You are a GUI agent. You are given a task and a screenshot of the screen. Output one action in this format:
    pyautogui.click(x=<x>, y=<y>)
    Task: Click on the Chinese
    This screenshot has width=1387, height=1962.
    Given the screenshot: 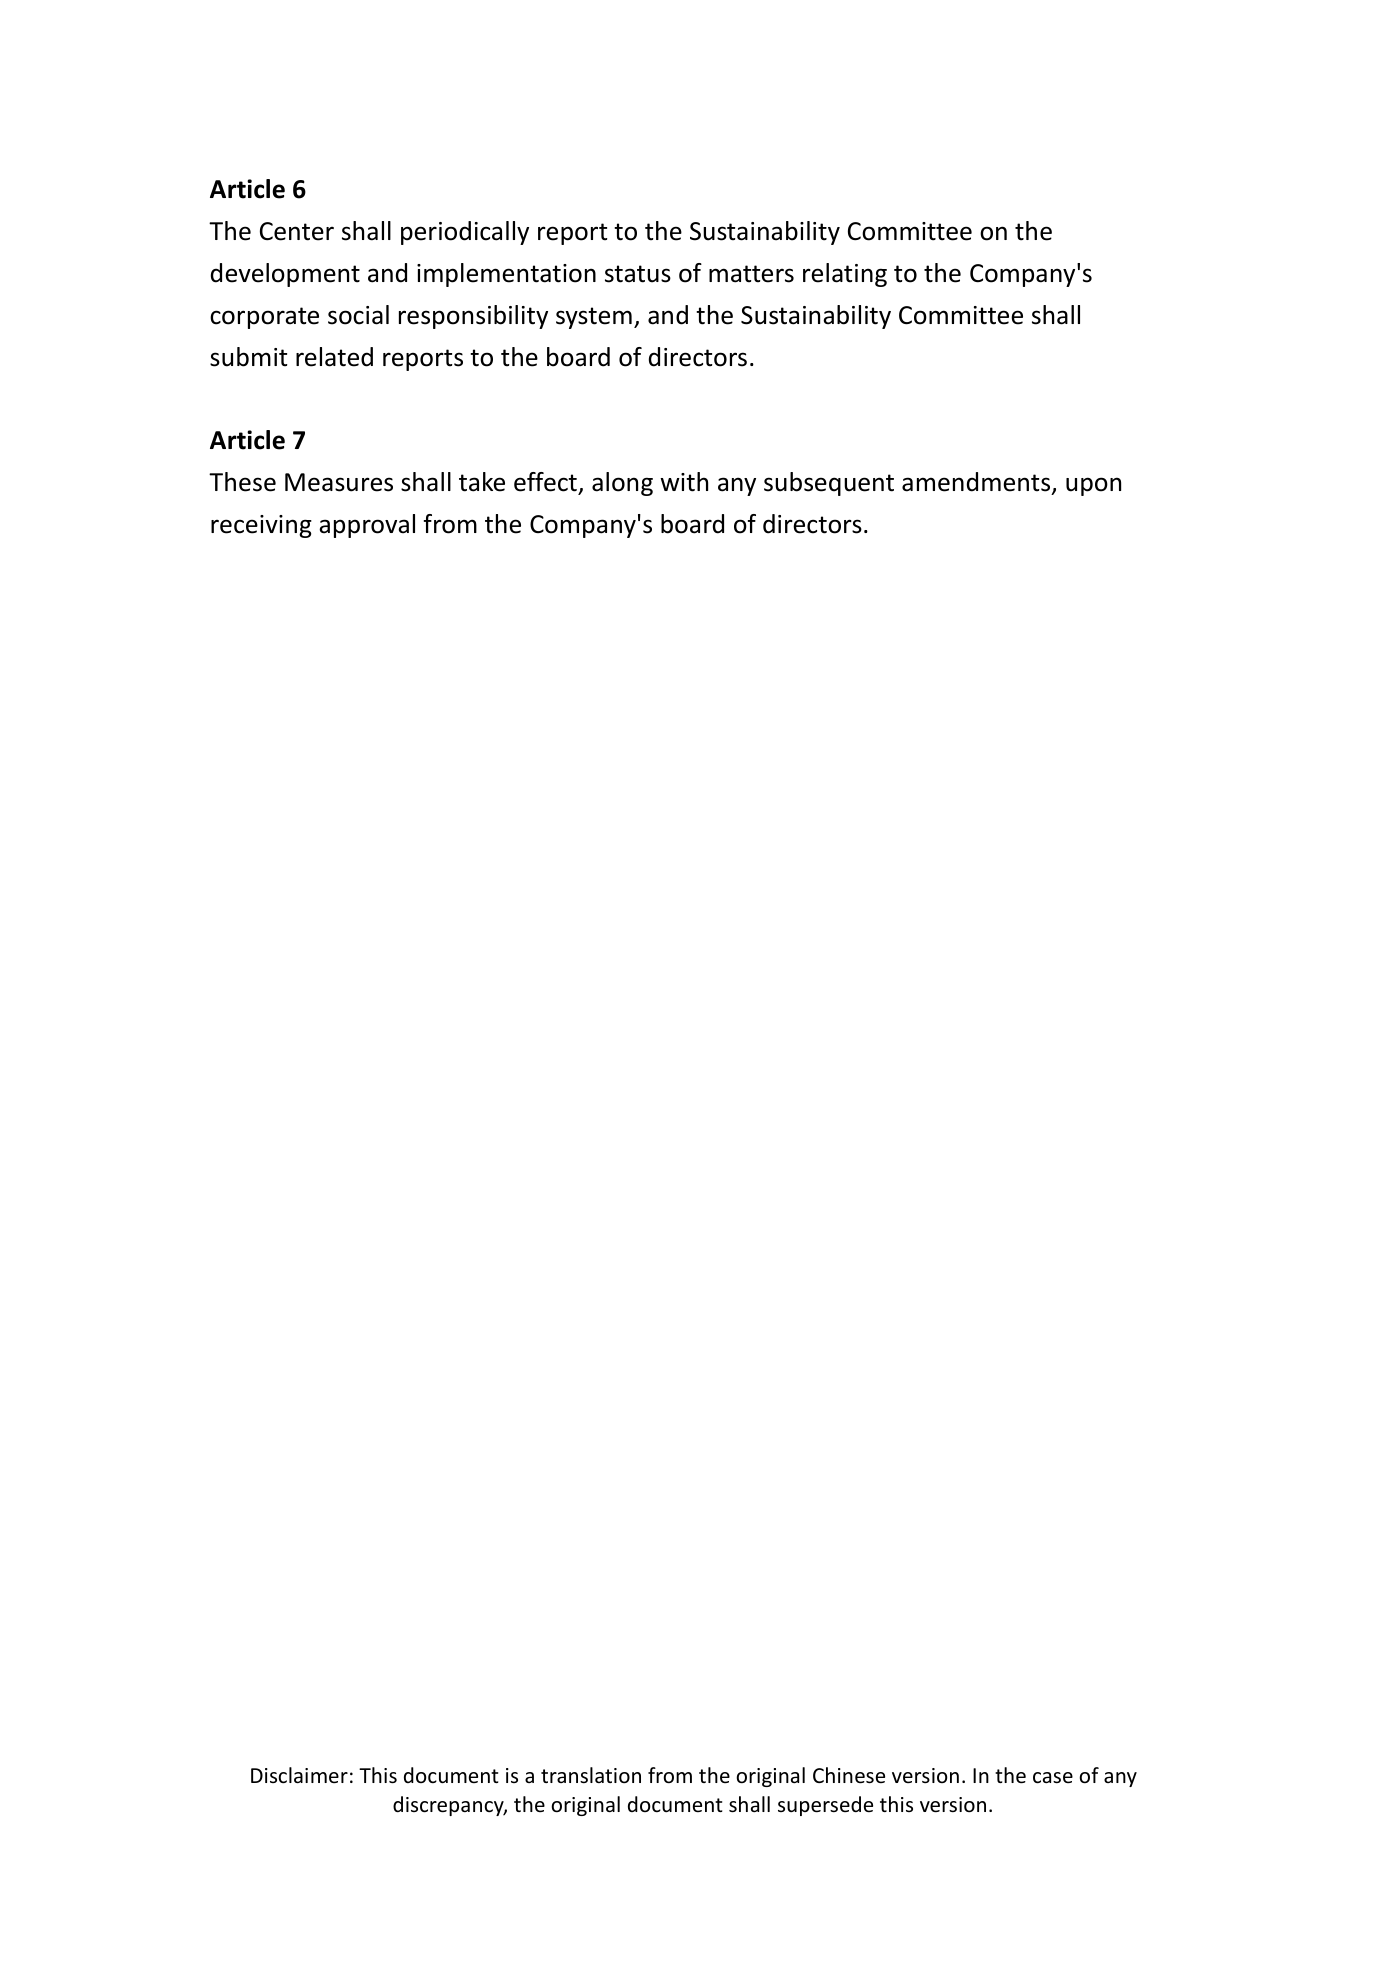 What is the action you would take?
    pyautogui.click(x=849, y=1775)
